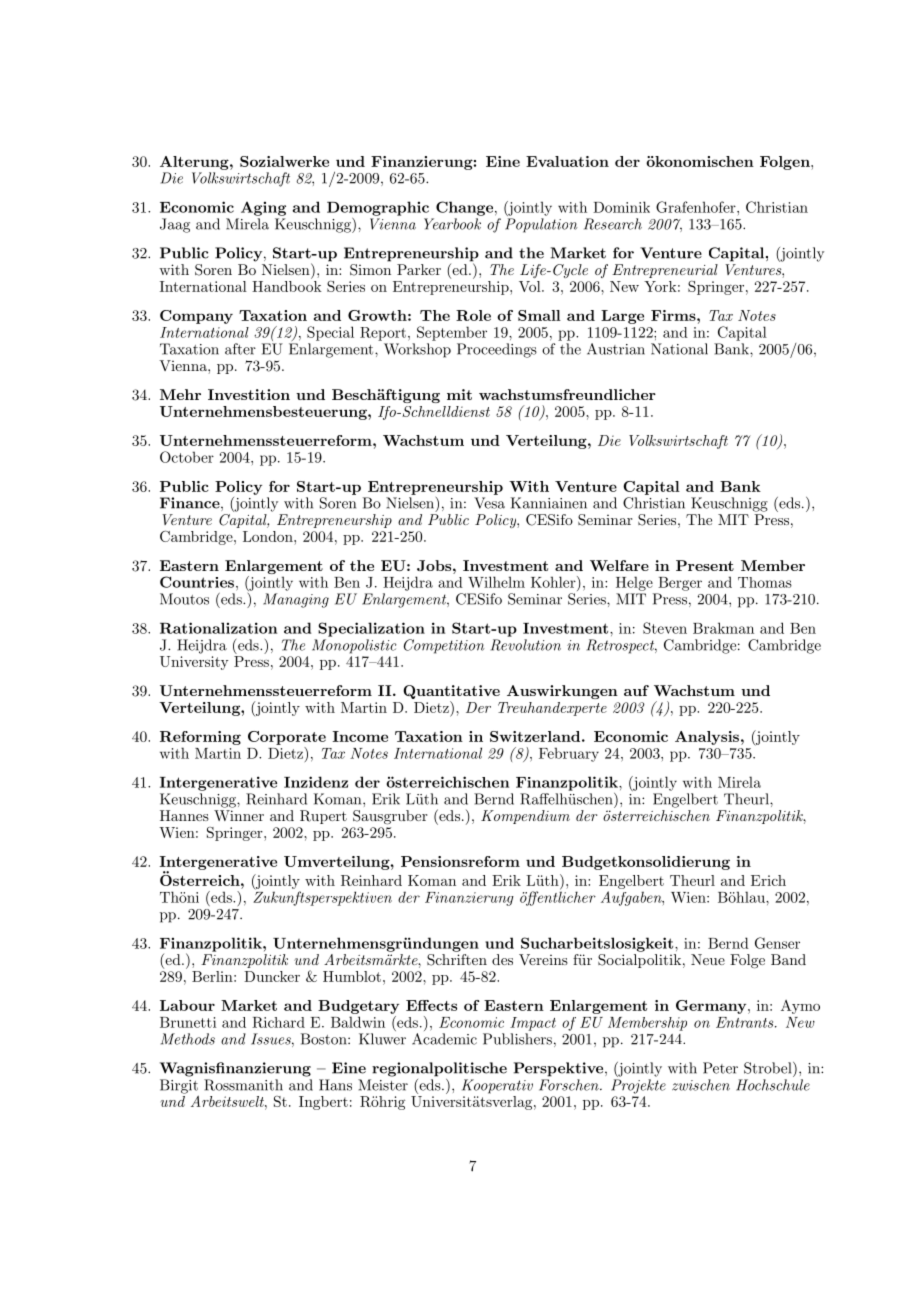 The image size is (924, 1308). Describe the element at coordinates (278, 1022) in the screenshot. I see `Richard` at that location.
